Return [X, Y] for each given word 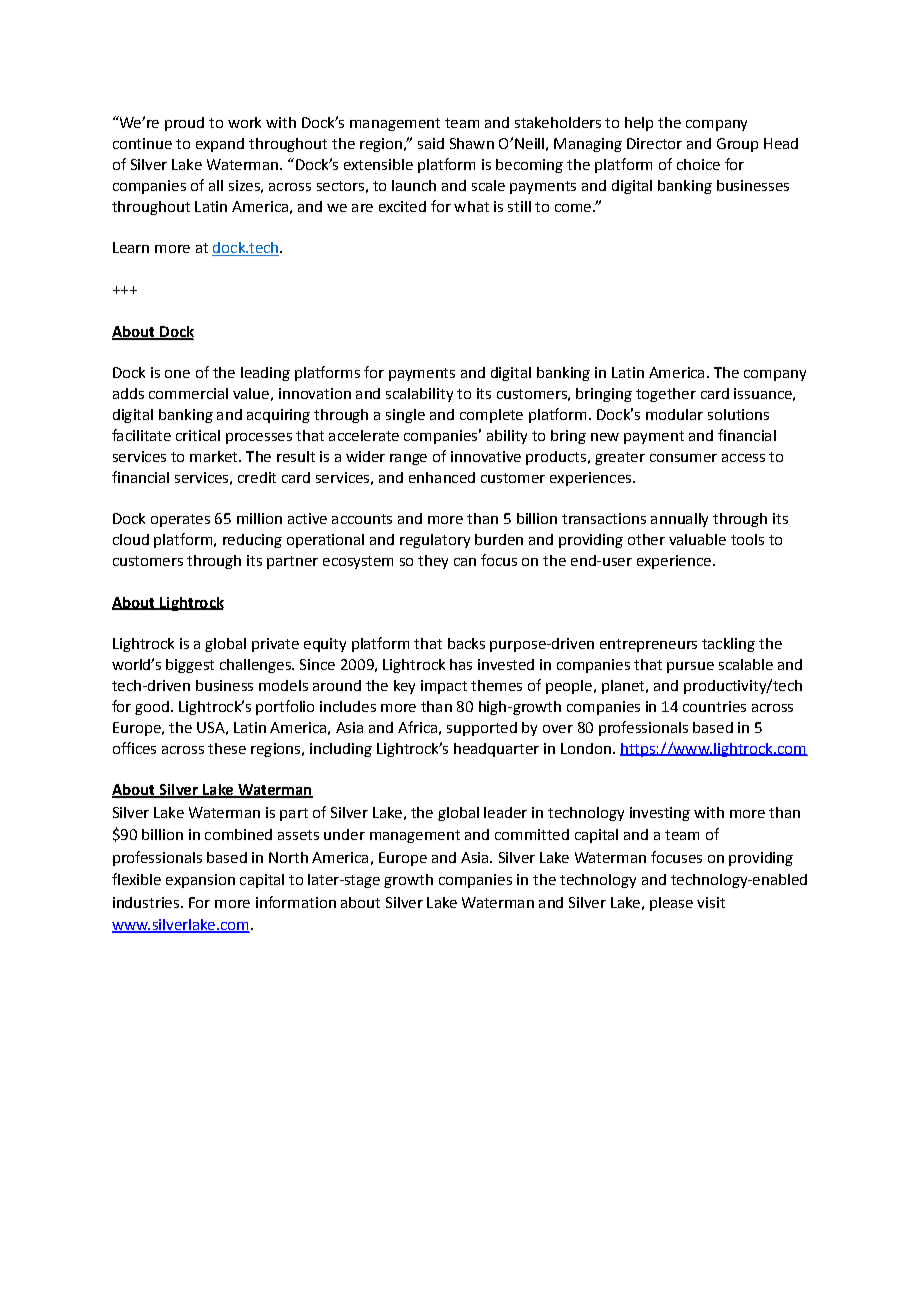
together [666, 395]
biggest [190, 666]
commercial [188, 393]
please [671, 904]
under [344, 834]
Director [654, 143]
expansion [200, 881]
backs [466, 643]
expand [220, 145]
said [431, 143]
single [405, 416]
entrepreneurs [648, 645]
